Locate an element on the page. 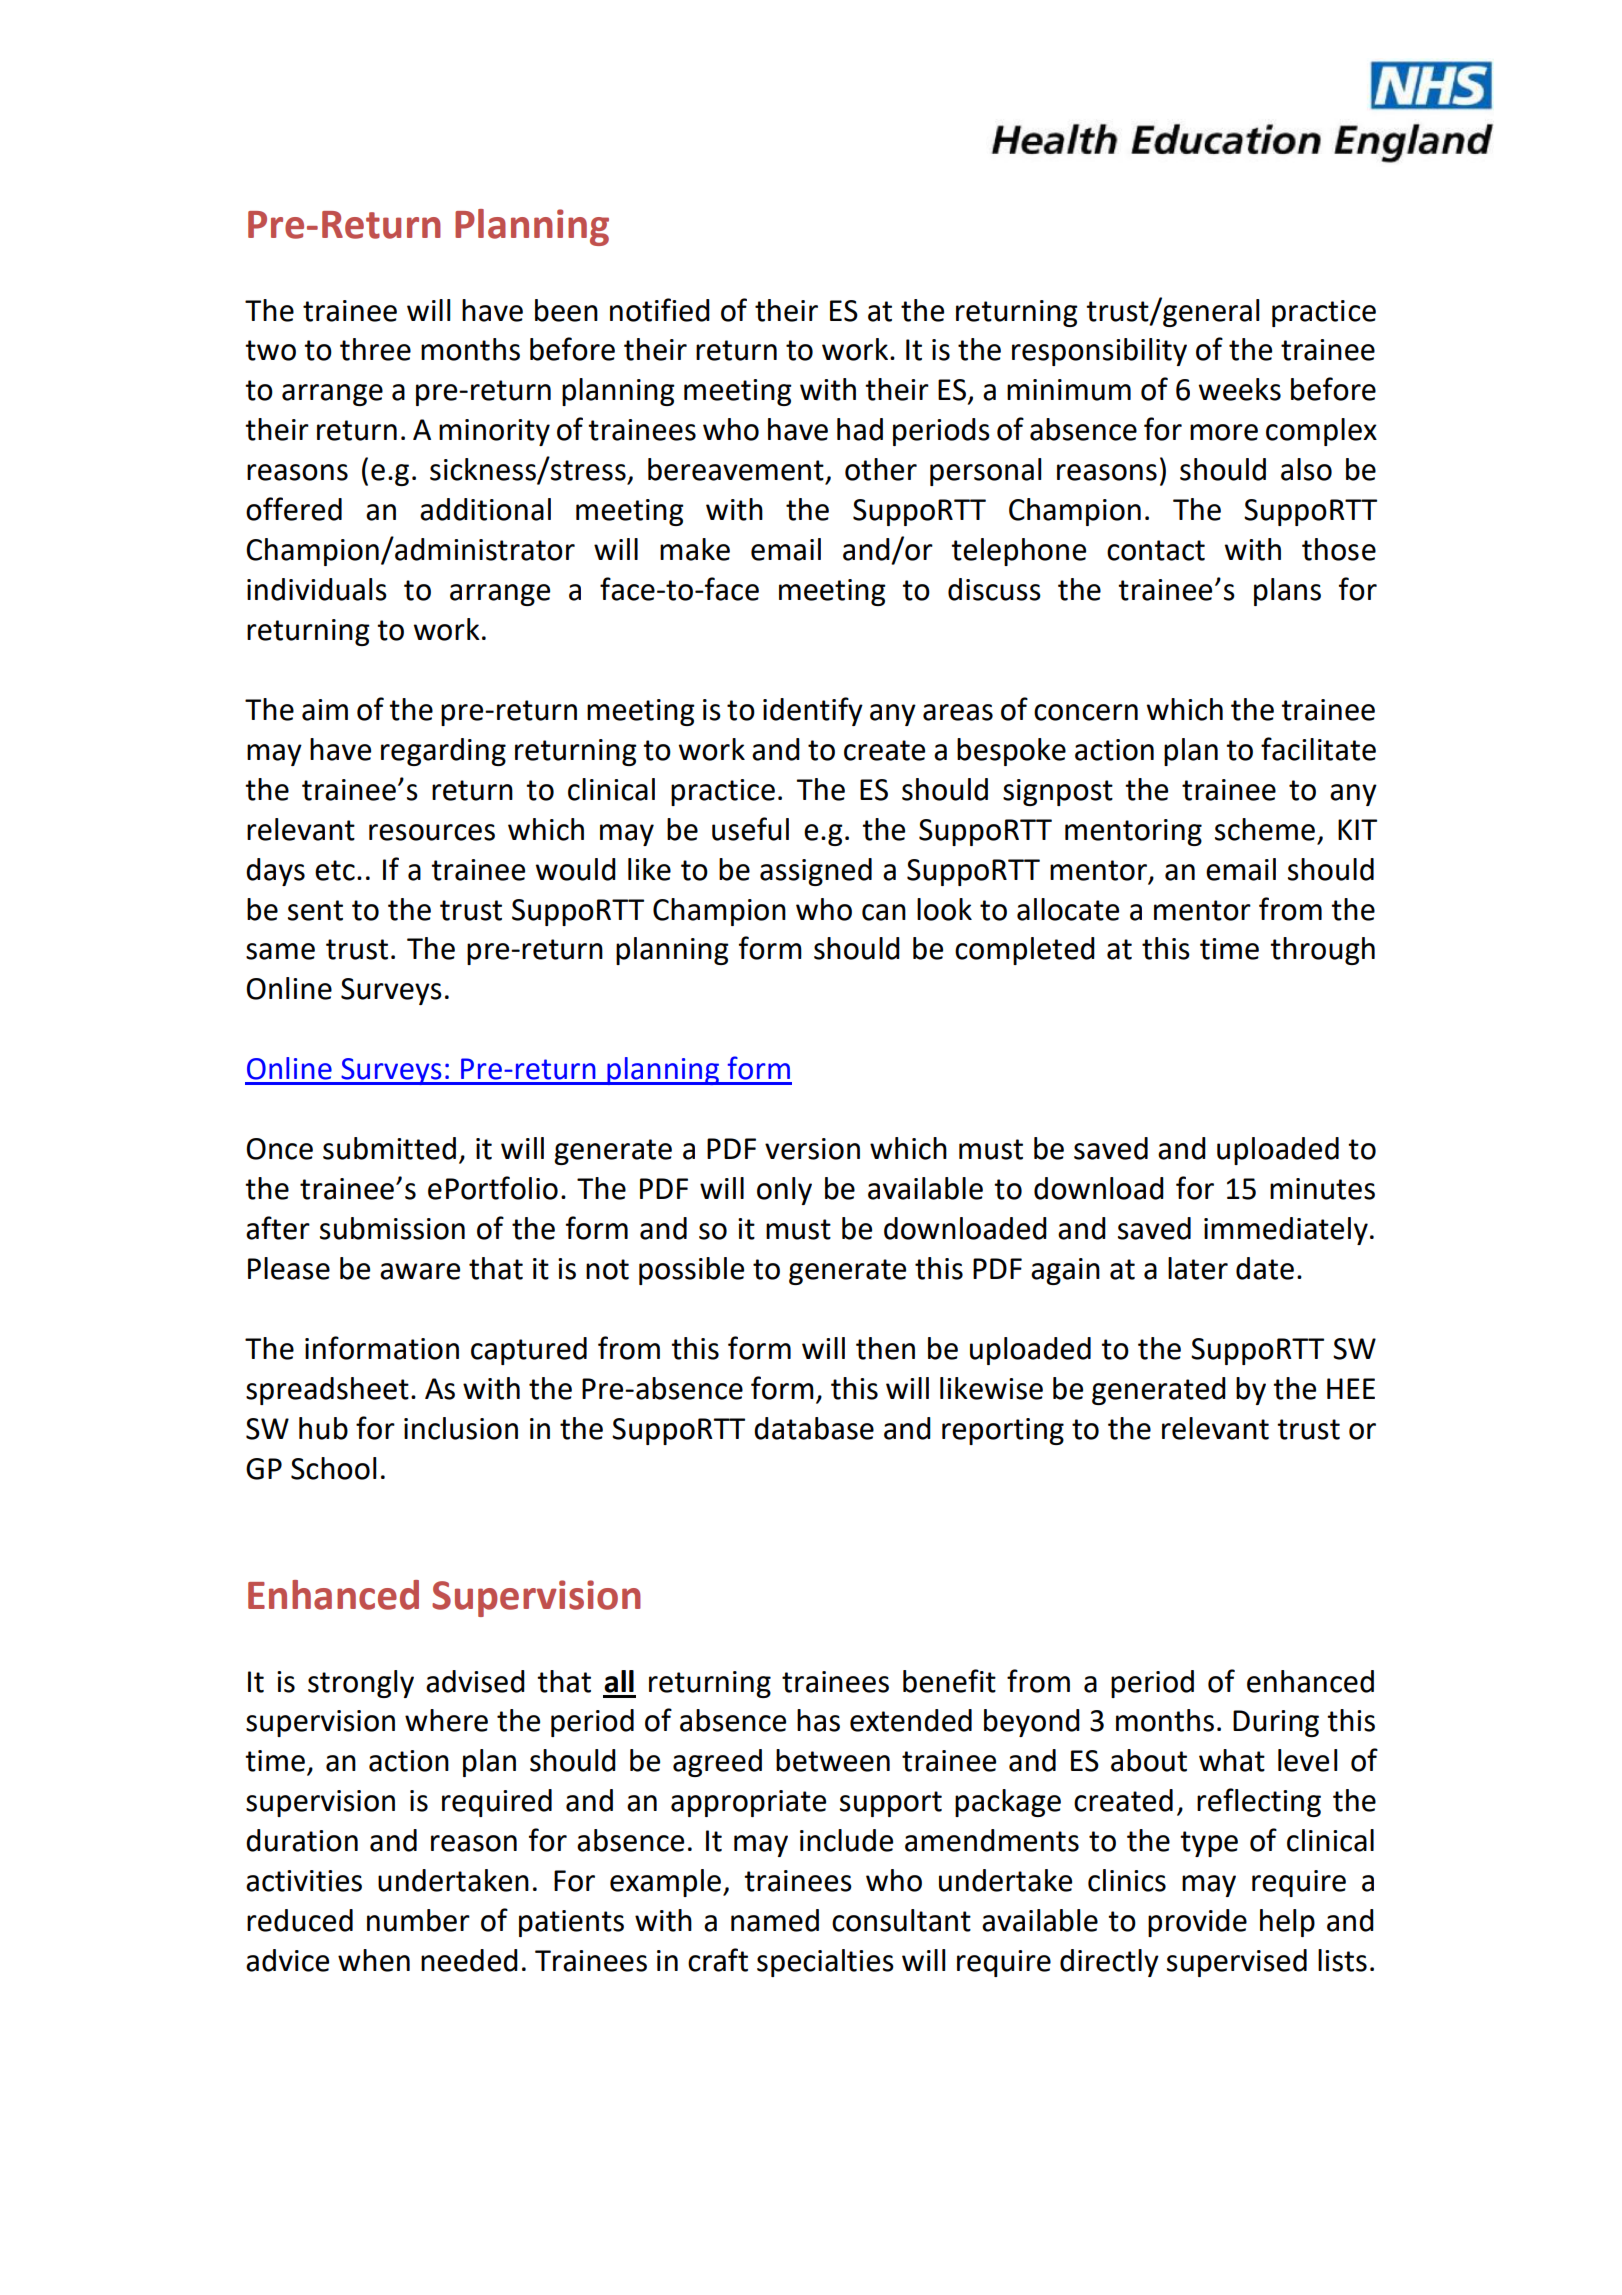 This document has width=1622, height=2295. through is located at coordinates (1322, 951).
